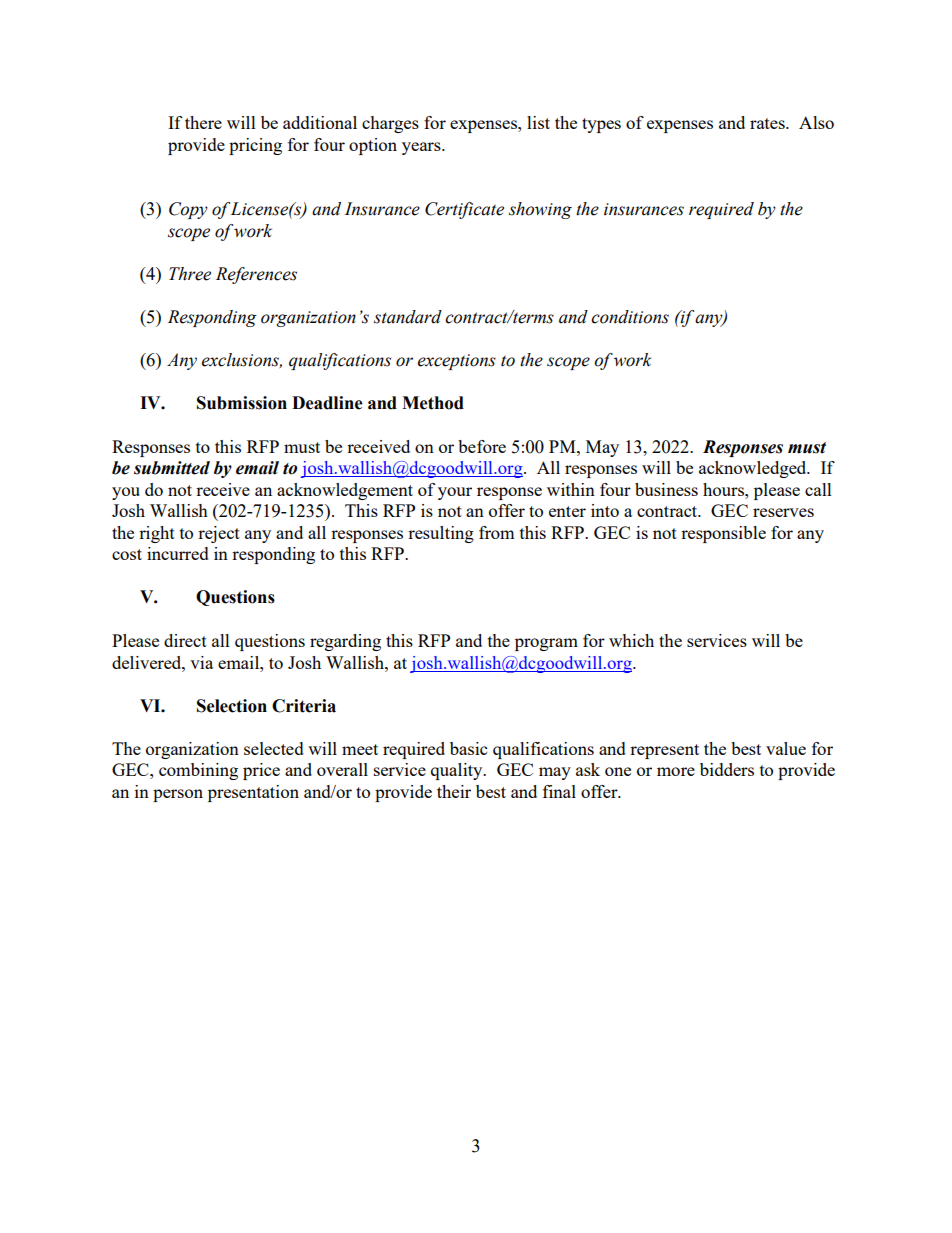 The width and height of the image is (952, 1233). Describe the element at coordinates (198, 771) in the image. I see `combining` at that location.
